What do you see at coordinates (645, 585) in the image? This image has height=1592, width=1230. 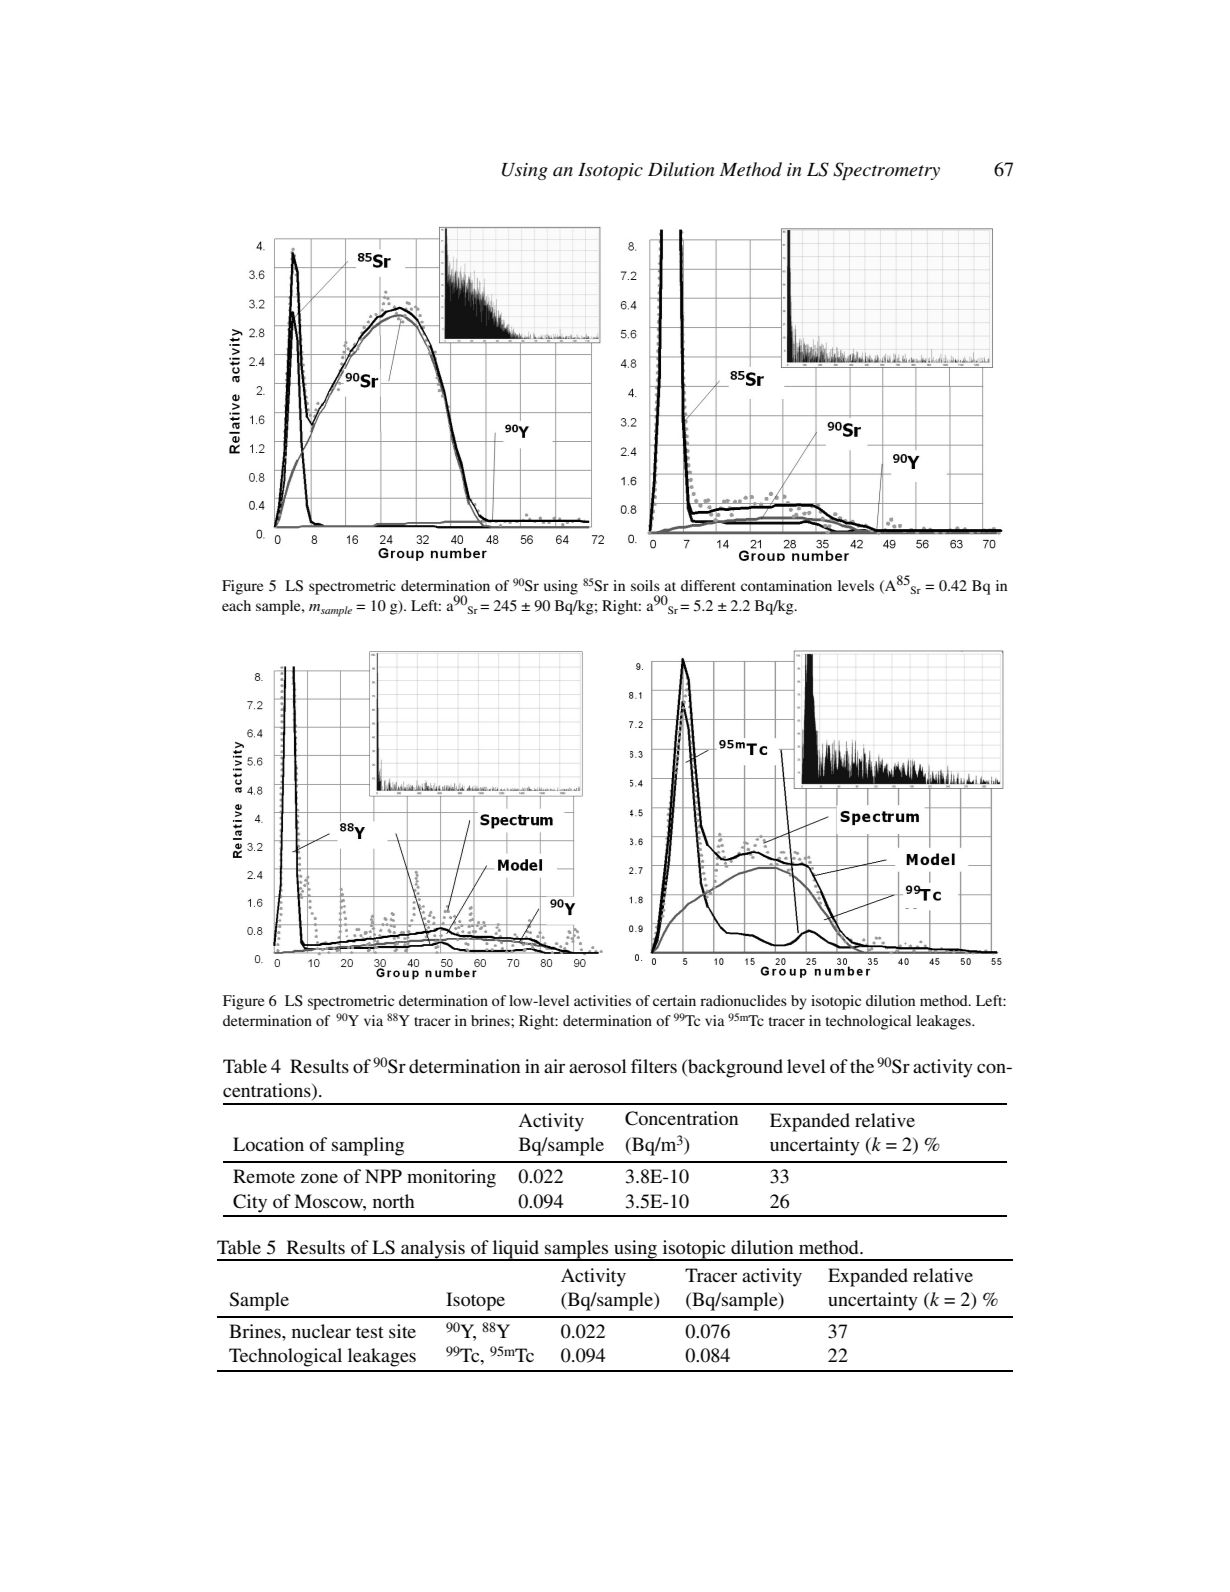 I see `soils` at bounding box center [645, 585].
